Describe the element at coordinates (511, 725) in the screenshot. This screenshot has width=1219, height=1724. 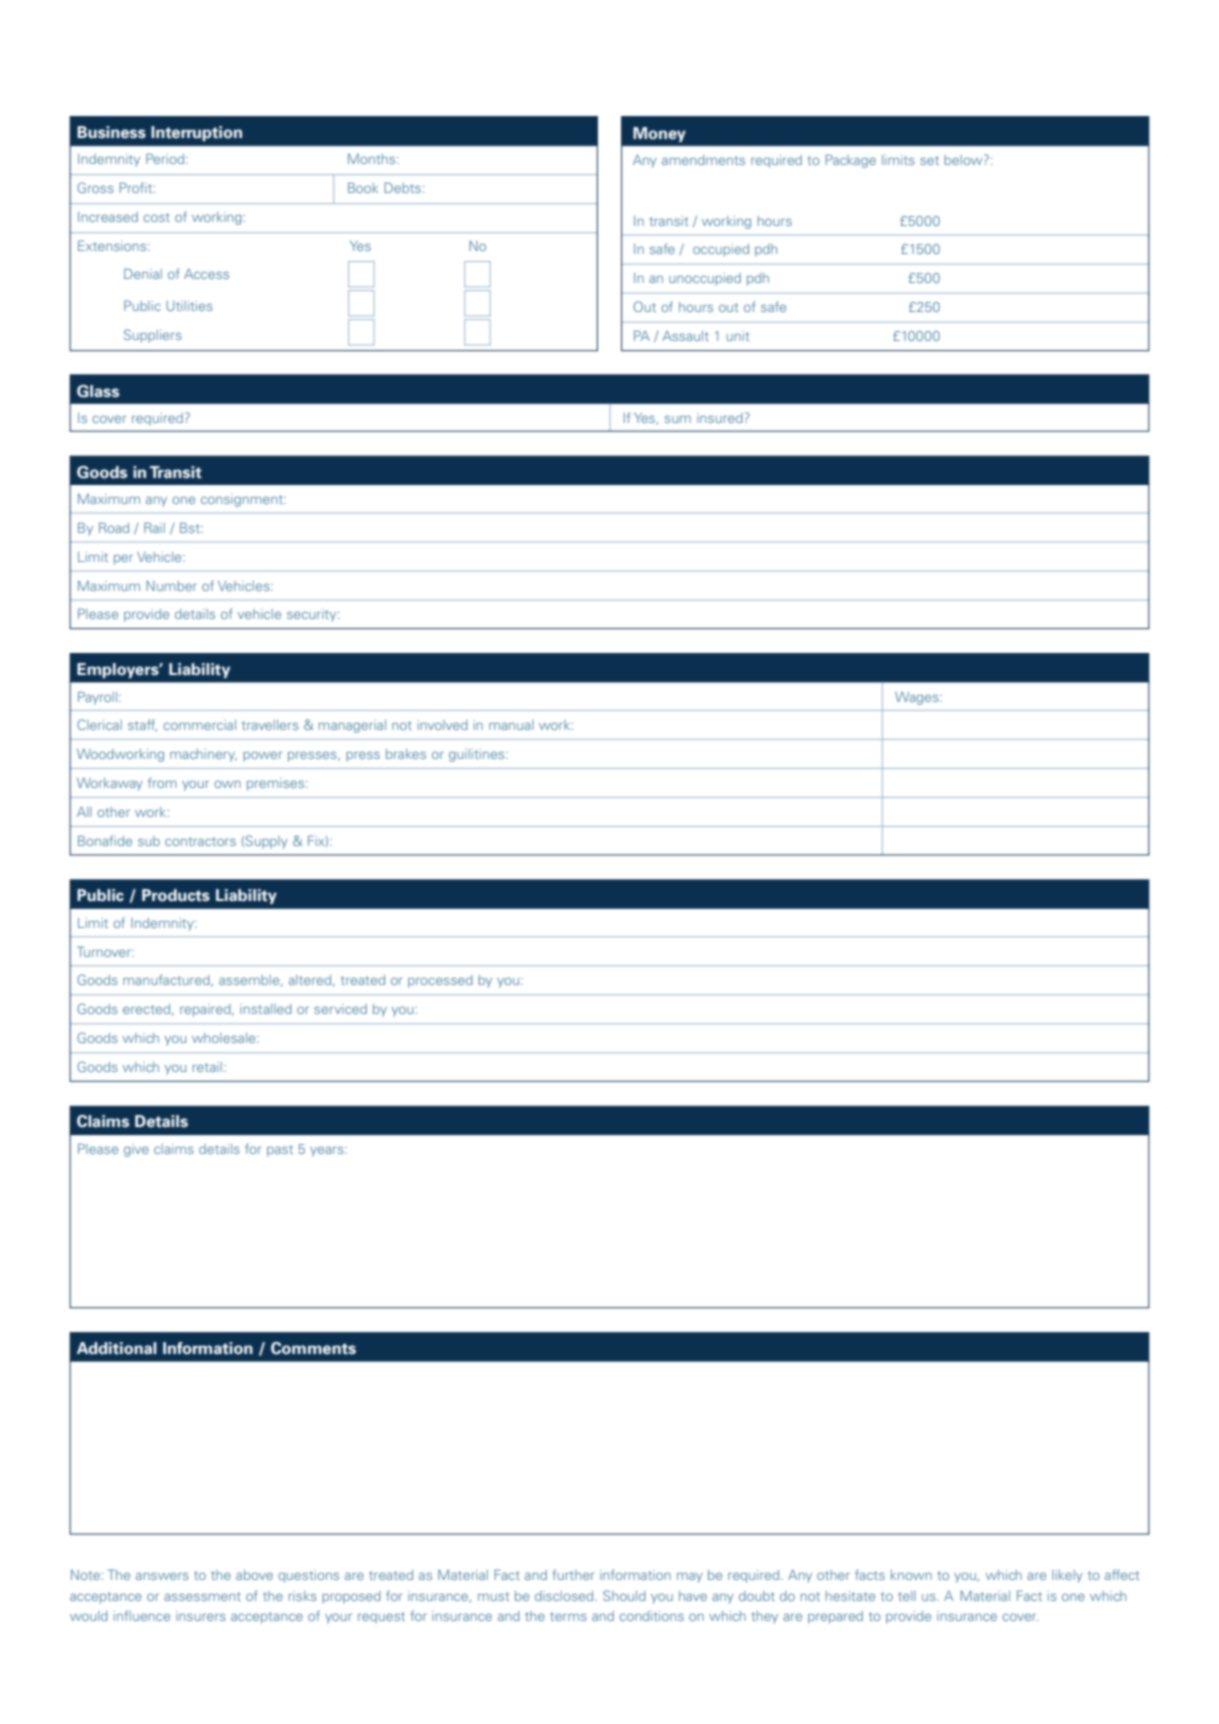
I see `manual` at that location.
